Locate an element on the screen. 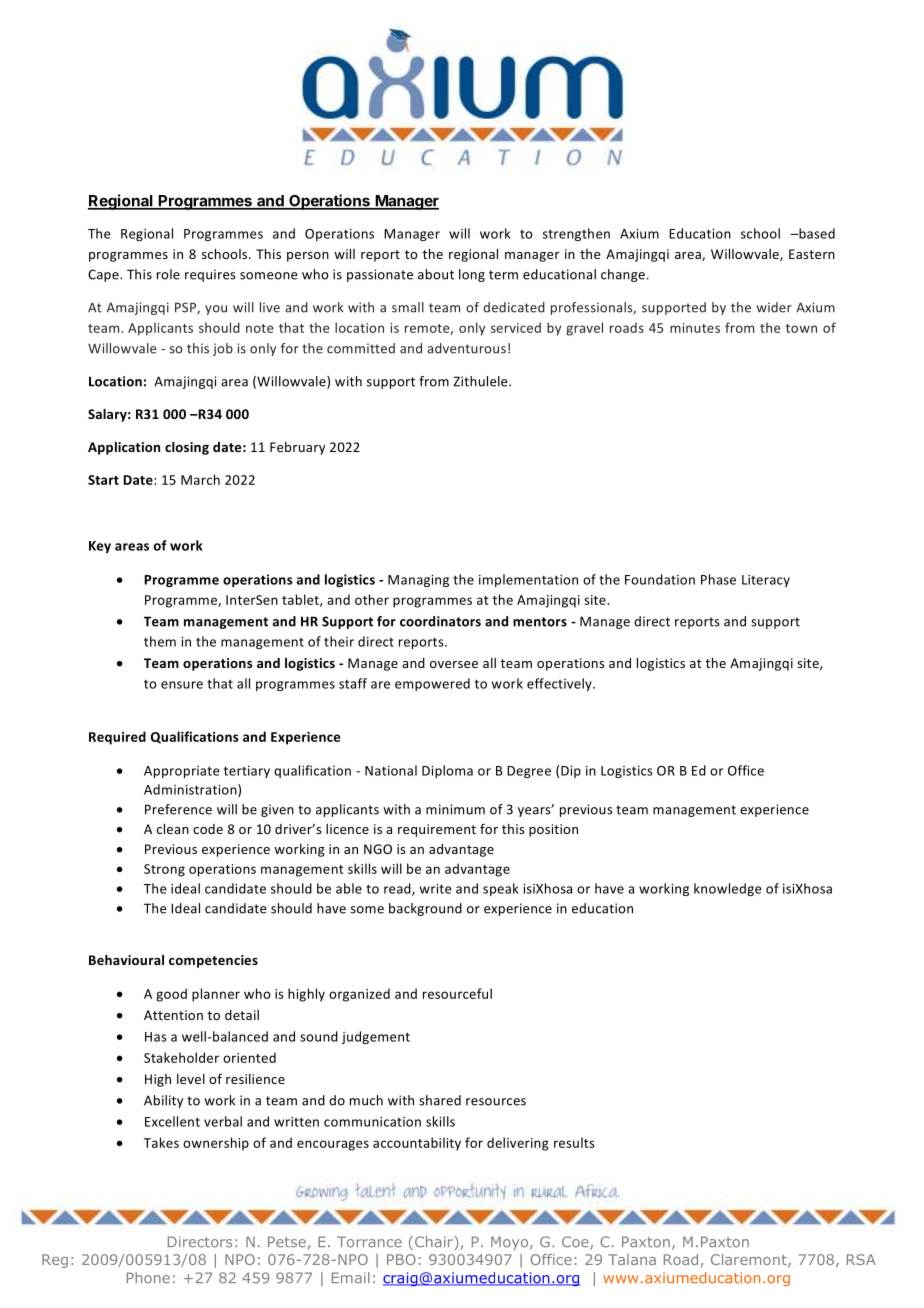 The image size is (924, 1308). Eastern is located at coordinates (812, 254).
